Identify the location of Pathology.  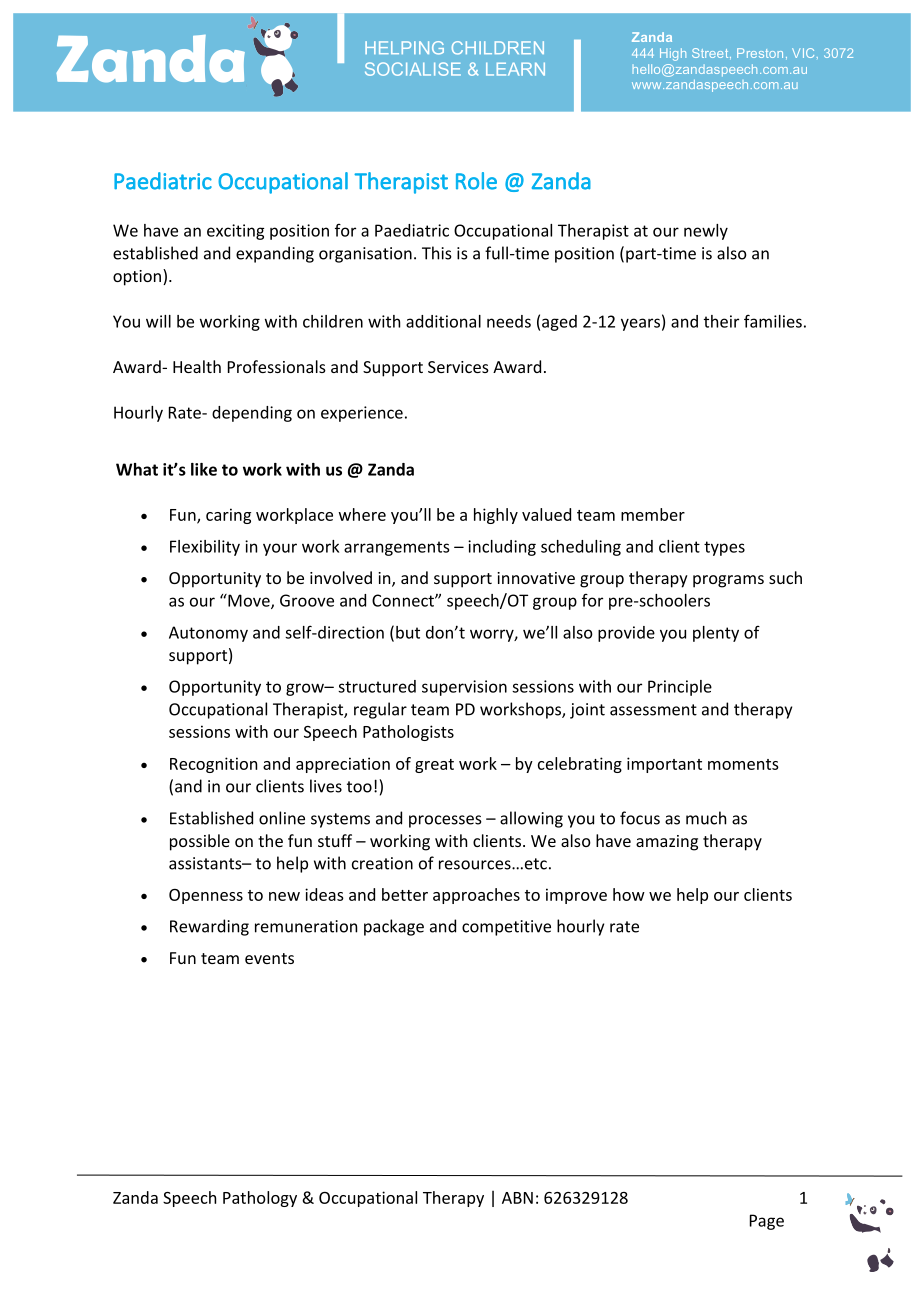
(260, 1199).
